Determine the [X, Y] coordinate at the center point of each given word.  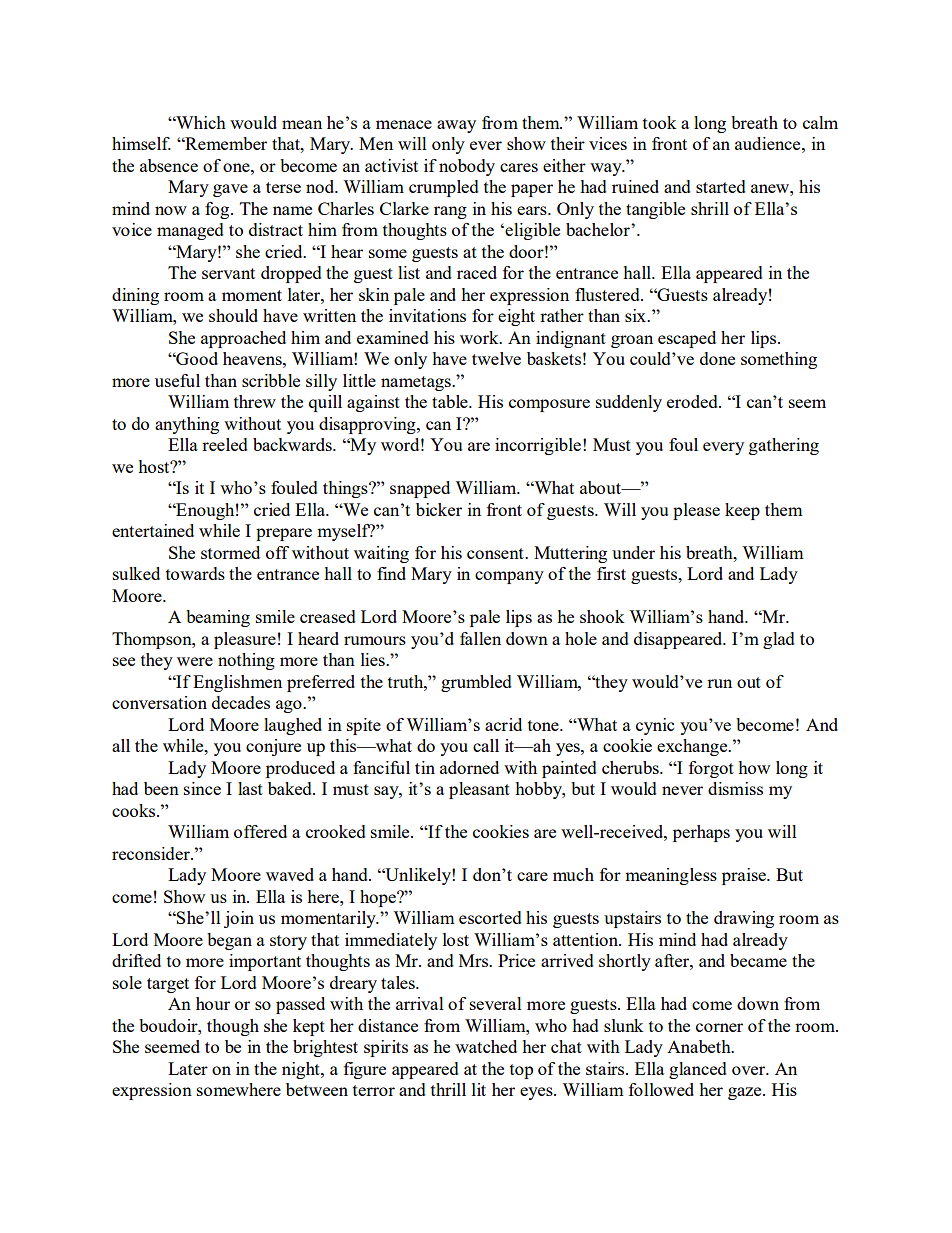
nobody [467, 167]
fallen [480, 638]
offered [260, 831]
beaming [218, 618]
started [721, 186]
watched [486, 1046]
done [717, 358]
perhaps [701, 833]
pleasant [479, 790]
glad [779, 640]
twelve [496, 358]
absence [169, 165]
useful [177, 380]
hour [213, 1003]
